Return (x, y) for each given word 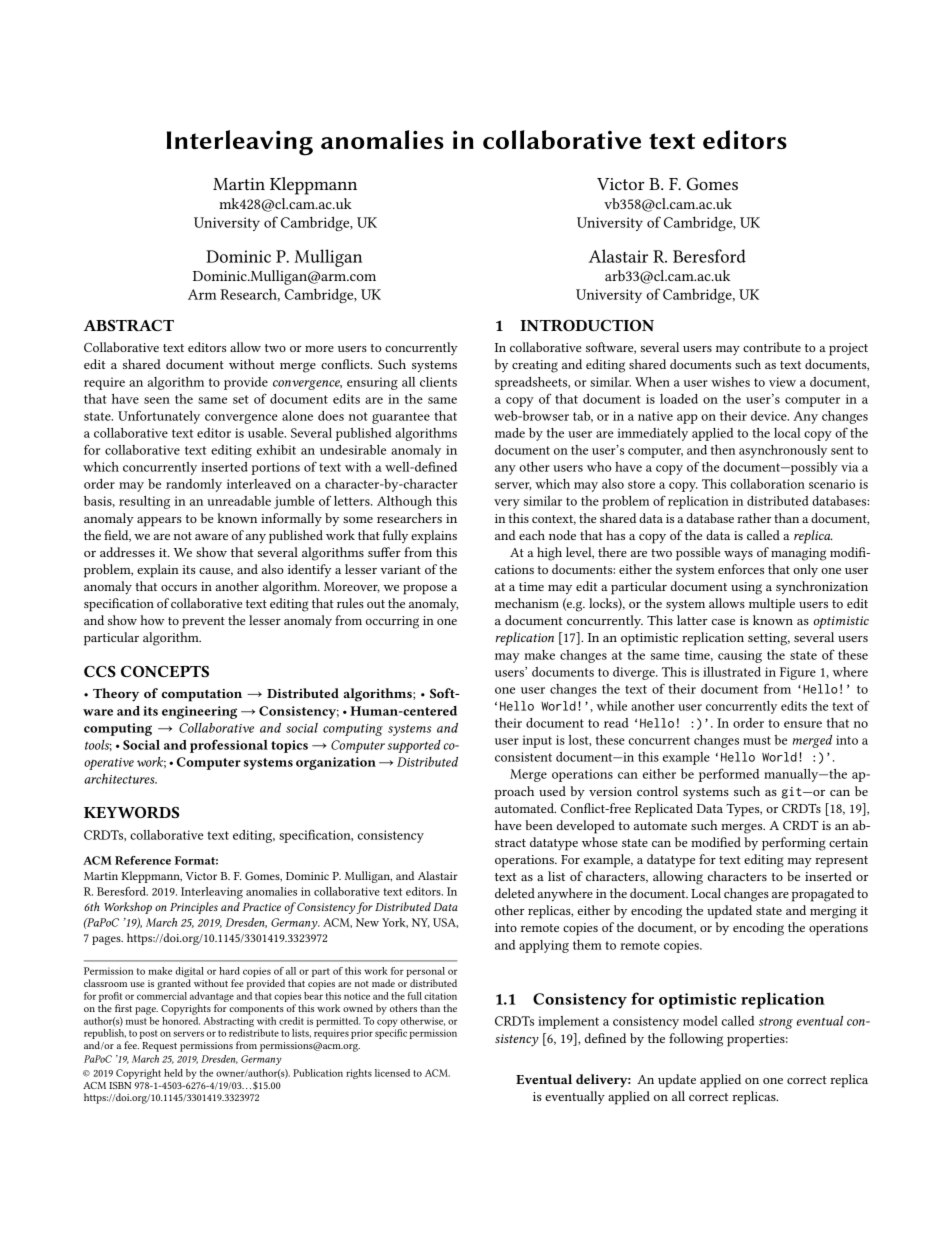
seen (157, 400)
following (696, 1040)
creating (535, 366)
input (537, 741)
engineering (199, 712)
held (173, 1073)
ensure (803, 724)
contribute (772, 347)
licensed (392, 1073)
